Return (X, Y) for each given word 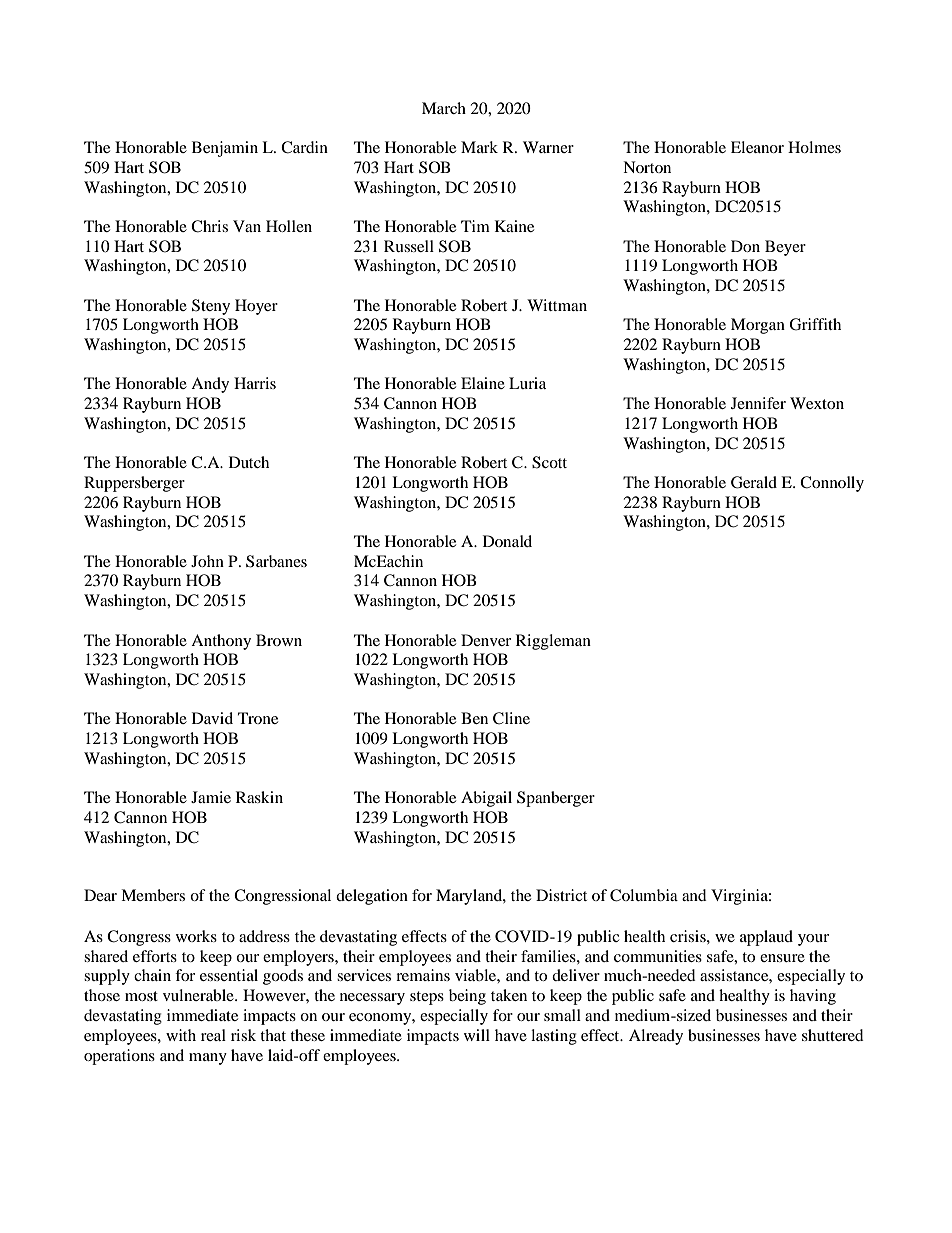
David (212, 718)
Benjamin (225, 149)
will (477, 1035)
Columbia (644, 895)
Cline (511, 718)
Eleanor (757, 147)
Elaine (483, 383)
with (181, 1035)
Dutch (249, 462)
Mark (479, 147)
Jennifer (758, 403)
